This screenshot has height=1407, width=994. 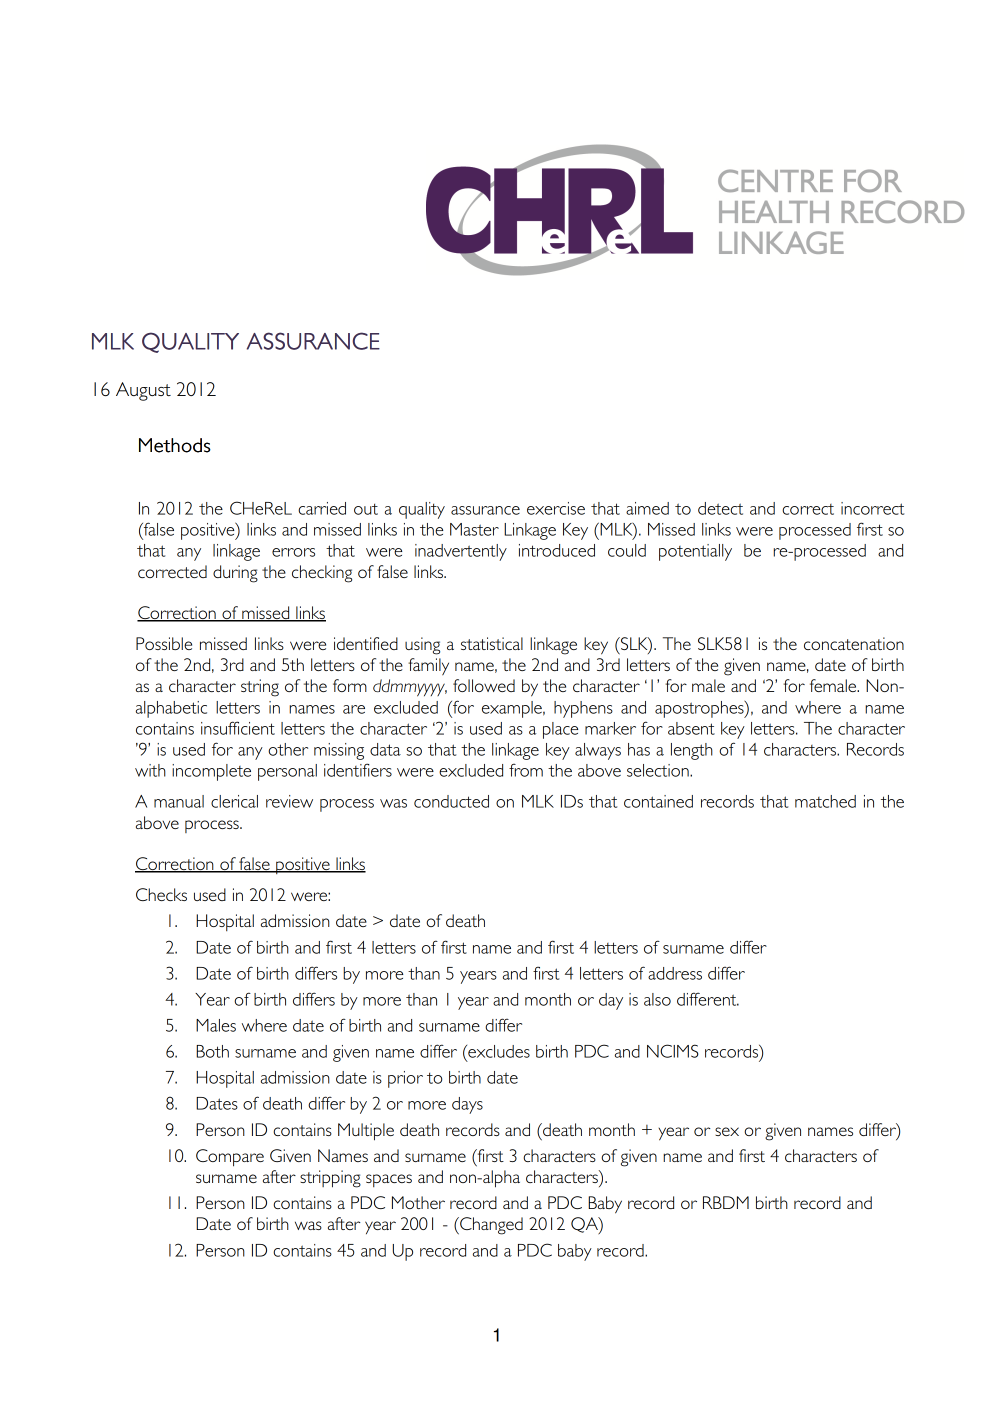 What do you see at coordinates (854, 643) in the screenshot?
I see `concatenation` at bounding box center [854, 643].
